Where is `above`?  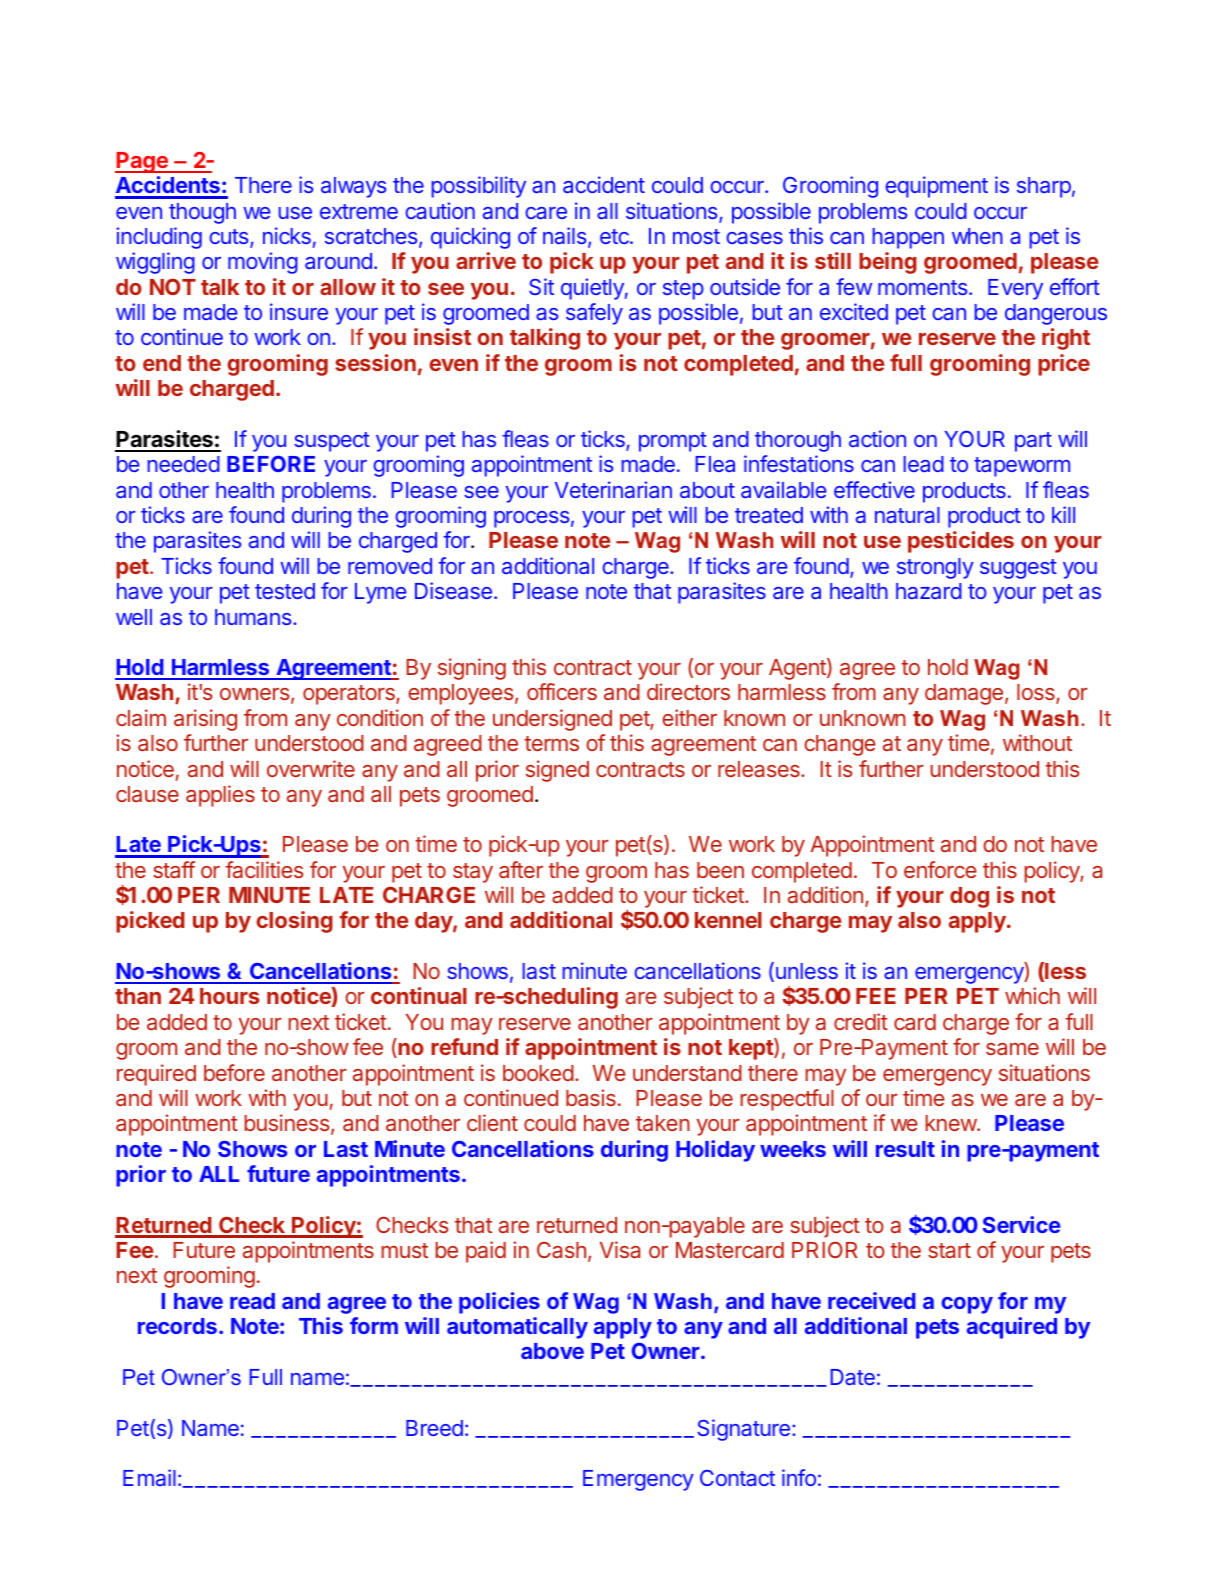 above is located at coordinates (552, 1351).
